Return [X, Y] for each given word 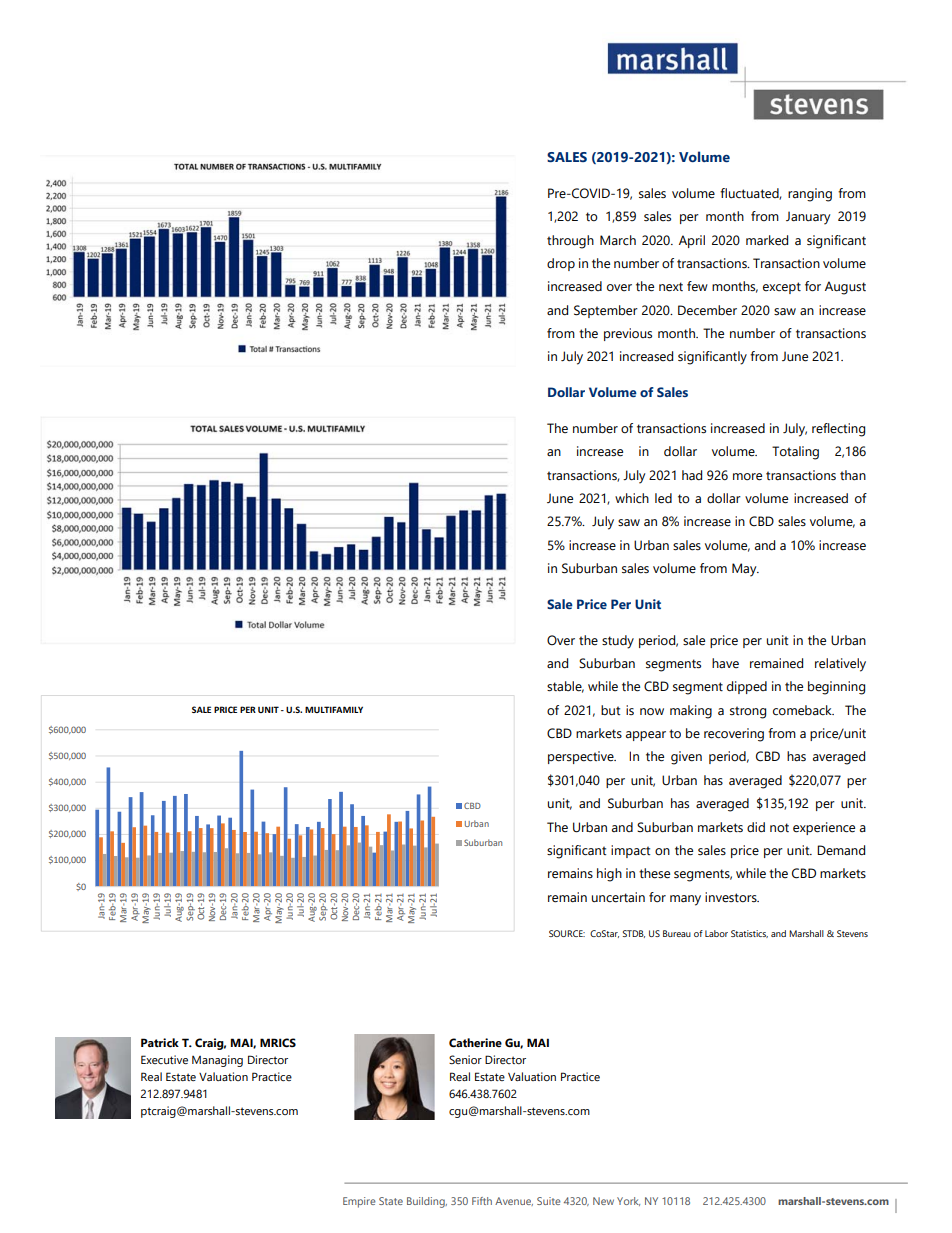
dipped [747, 687]
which [632, 498]
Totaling [795, 453]
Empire [359, 1202]
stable [565, 687]
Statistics [749, 934]
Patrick [160, 1042]
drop [561, 264]
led [663, 498]
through [570, 242]
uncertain [618, 897]
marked [767, 240]
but [610, 710]
